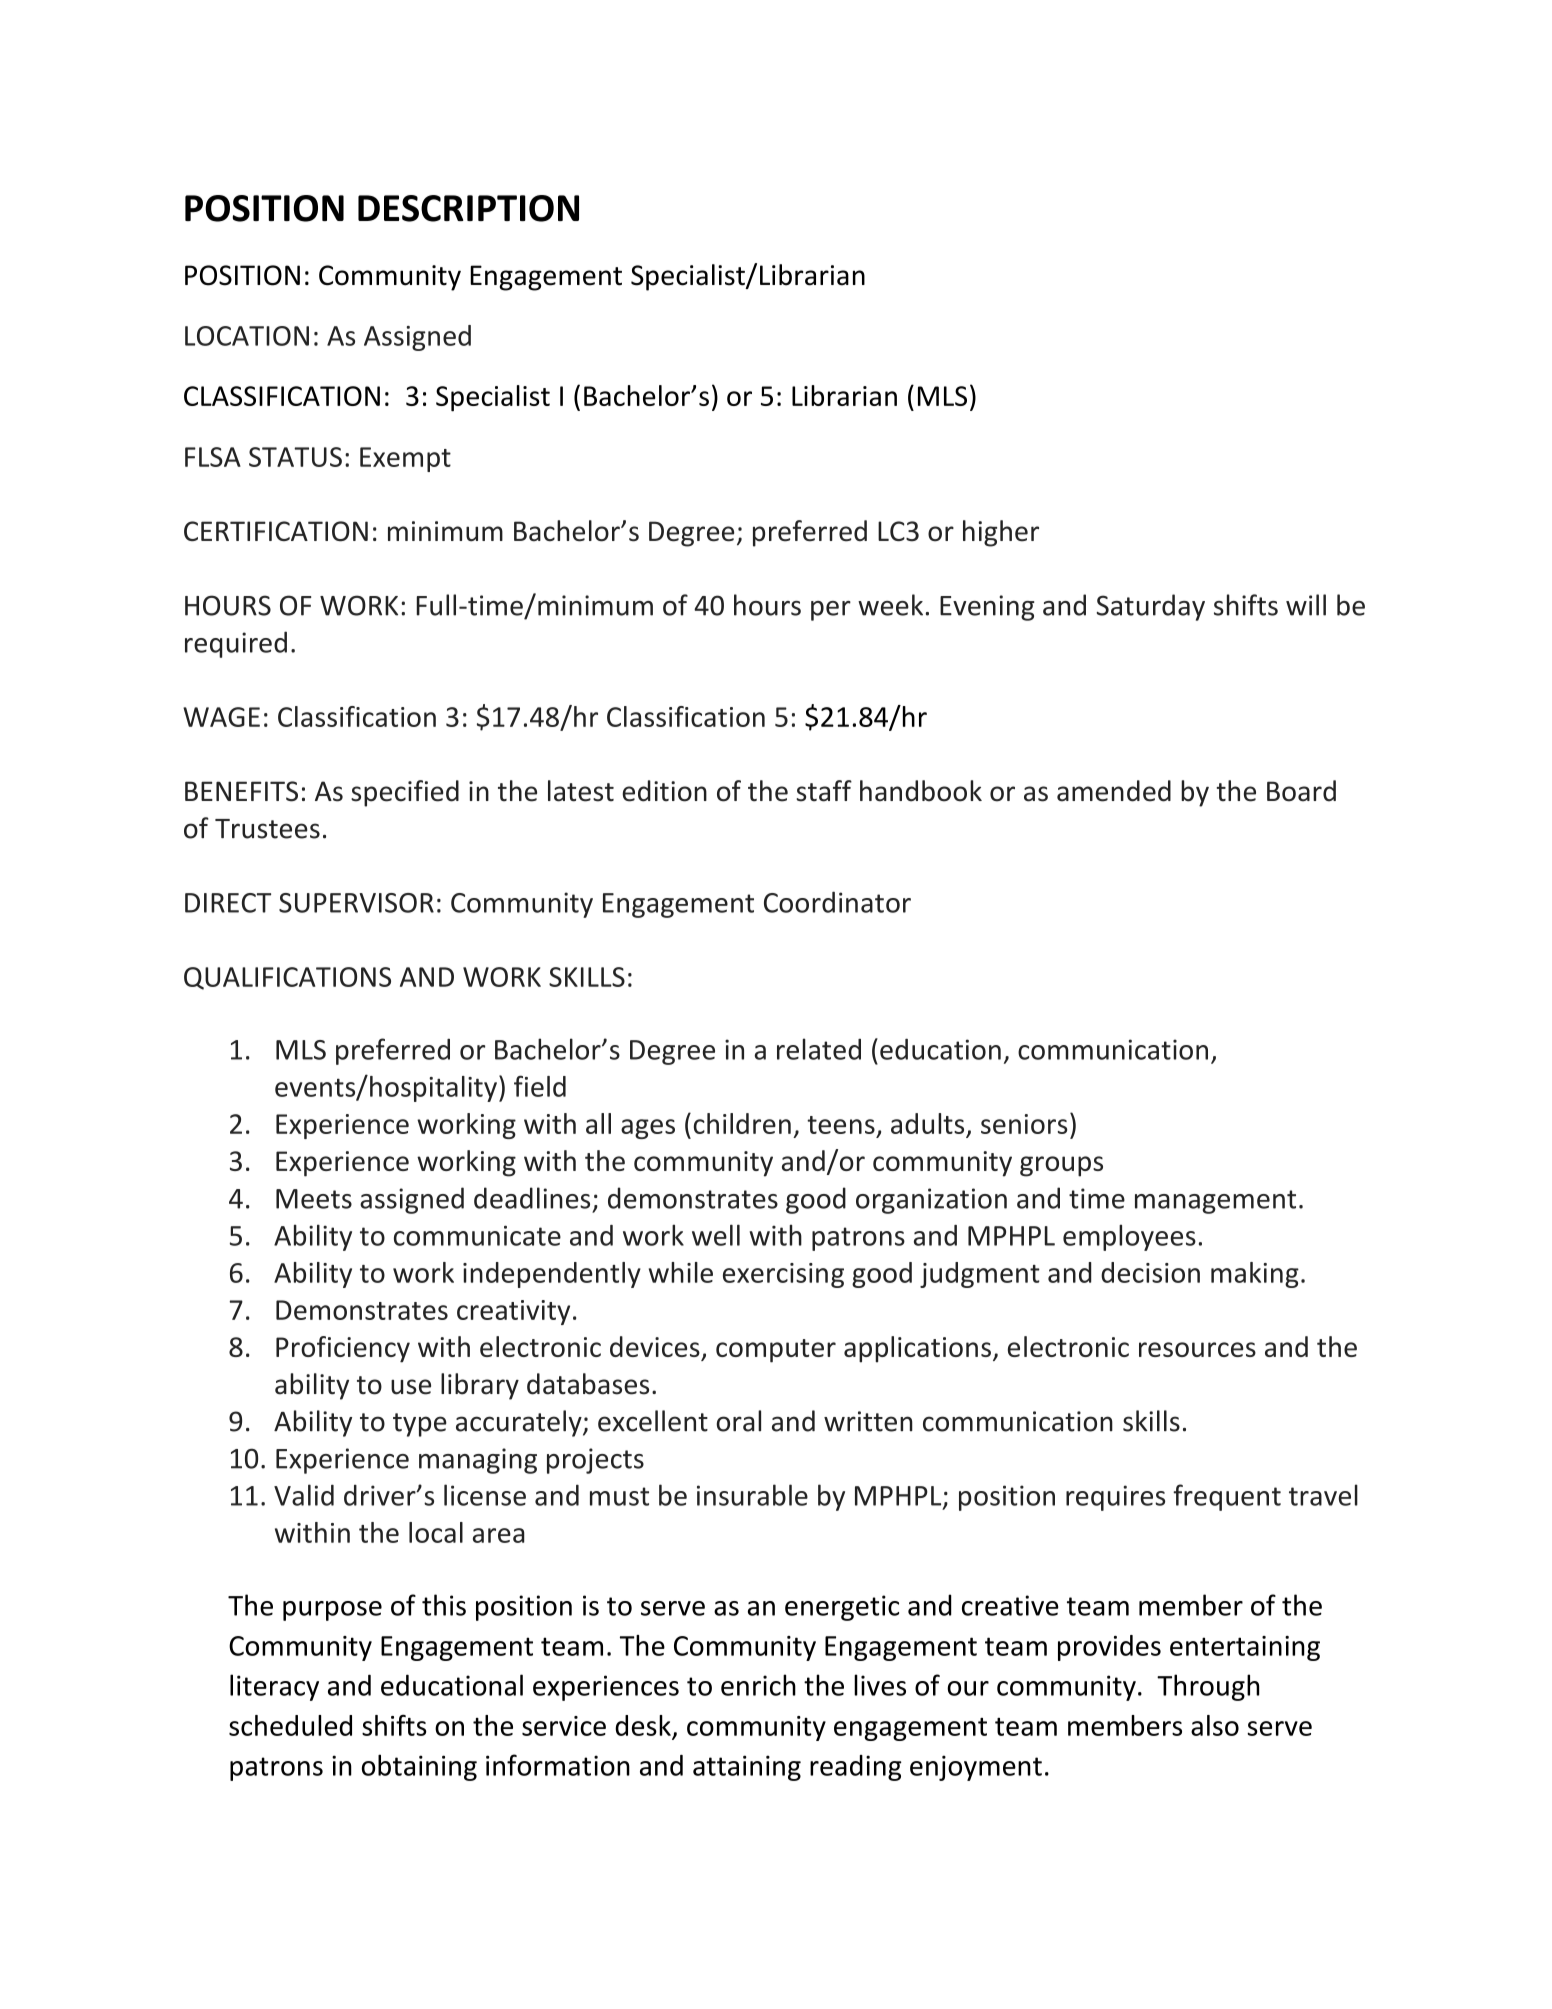 The image size is (1552, 2009). What do you see at coordinates (1001, 533) in the document?
I see `higher` at bounding box center [1001, 533].
